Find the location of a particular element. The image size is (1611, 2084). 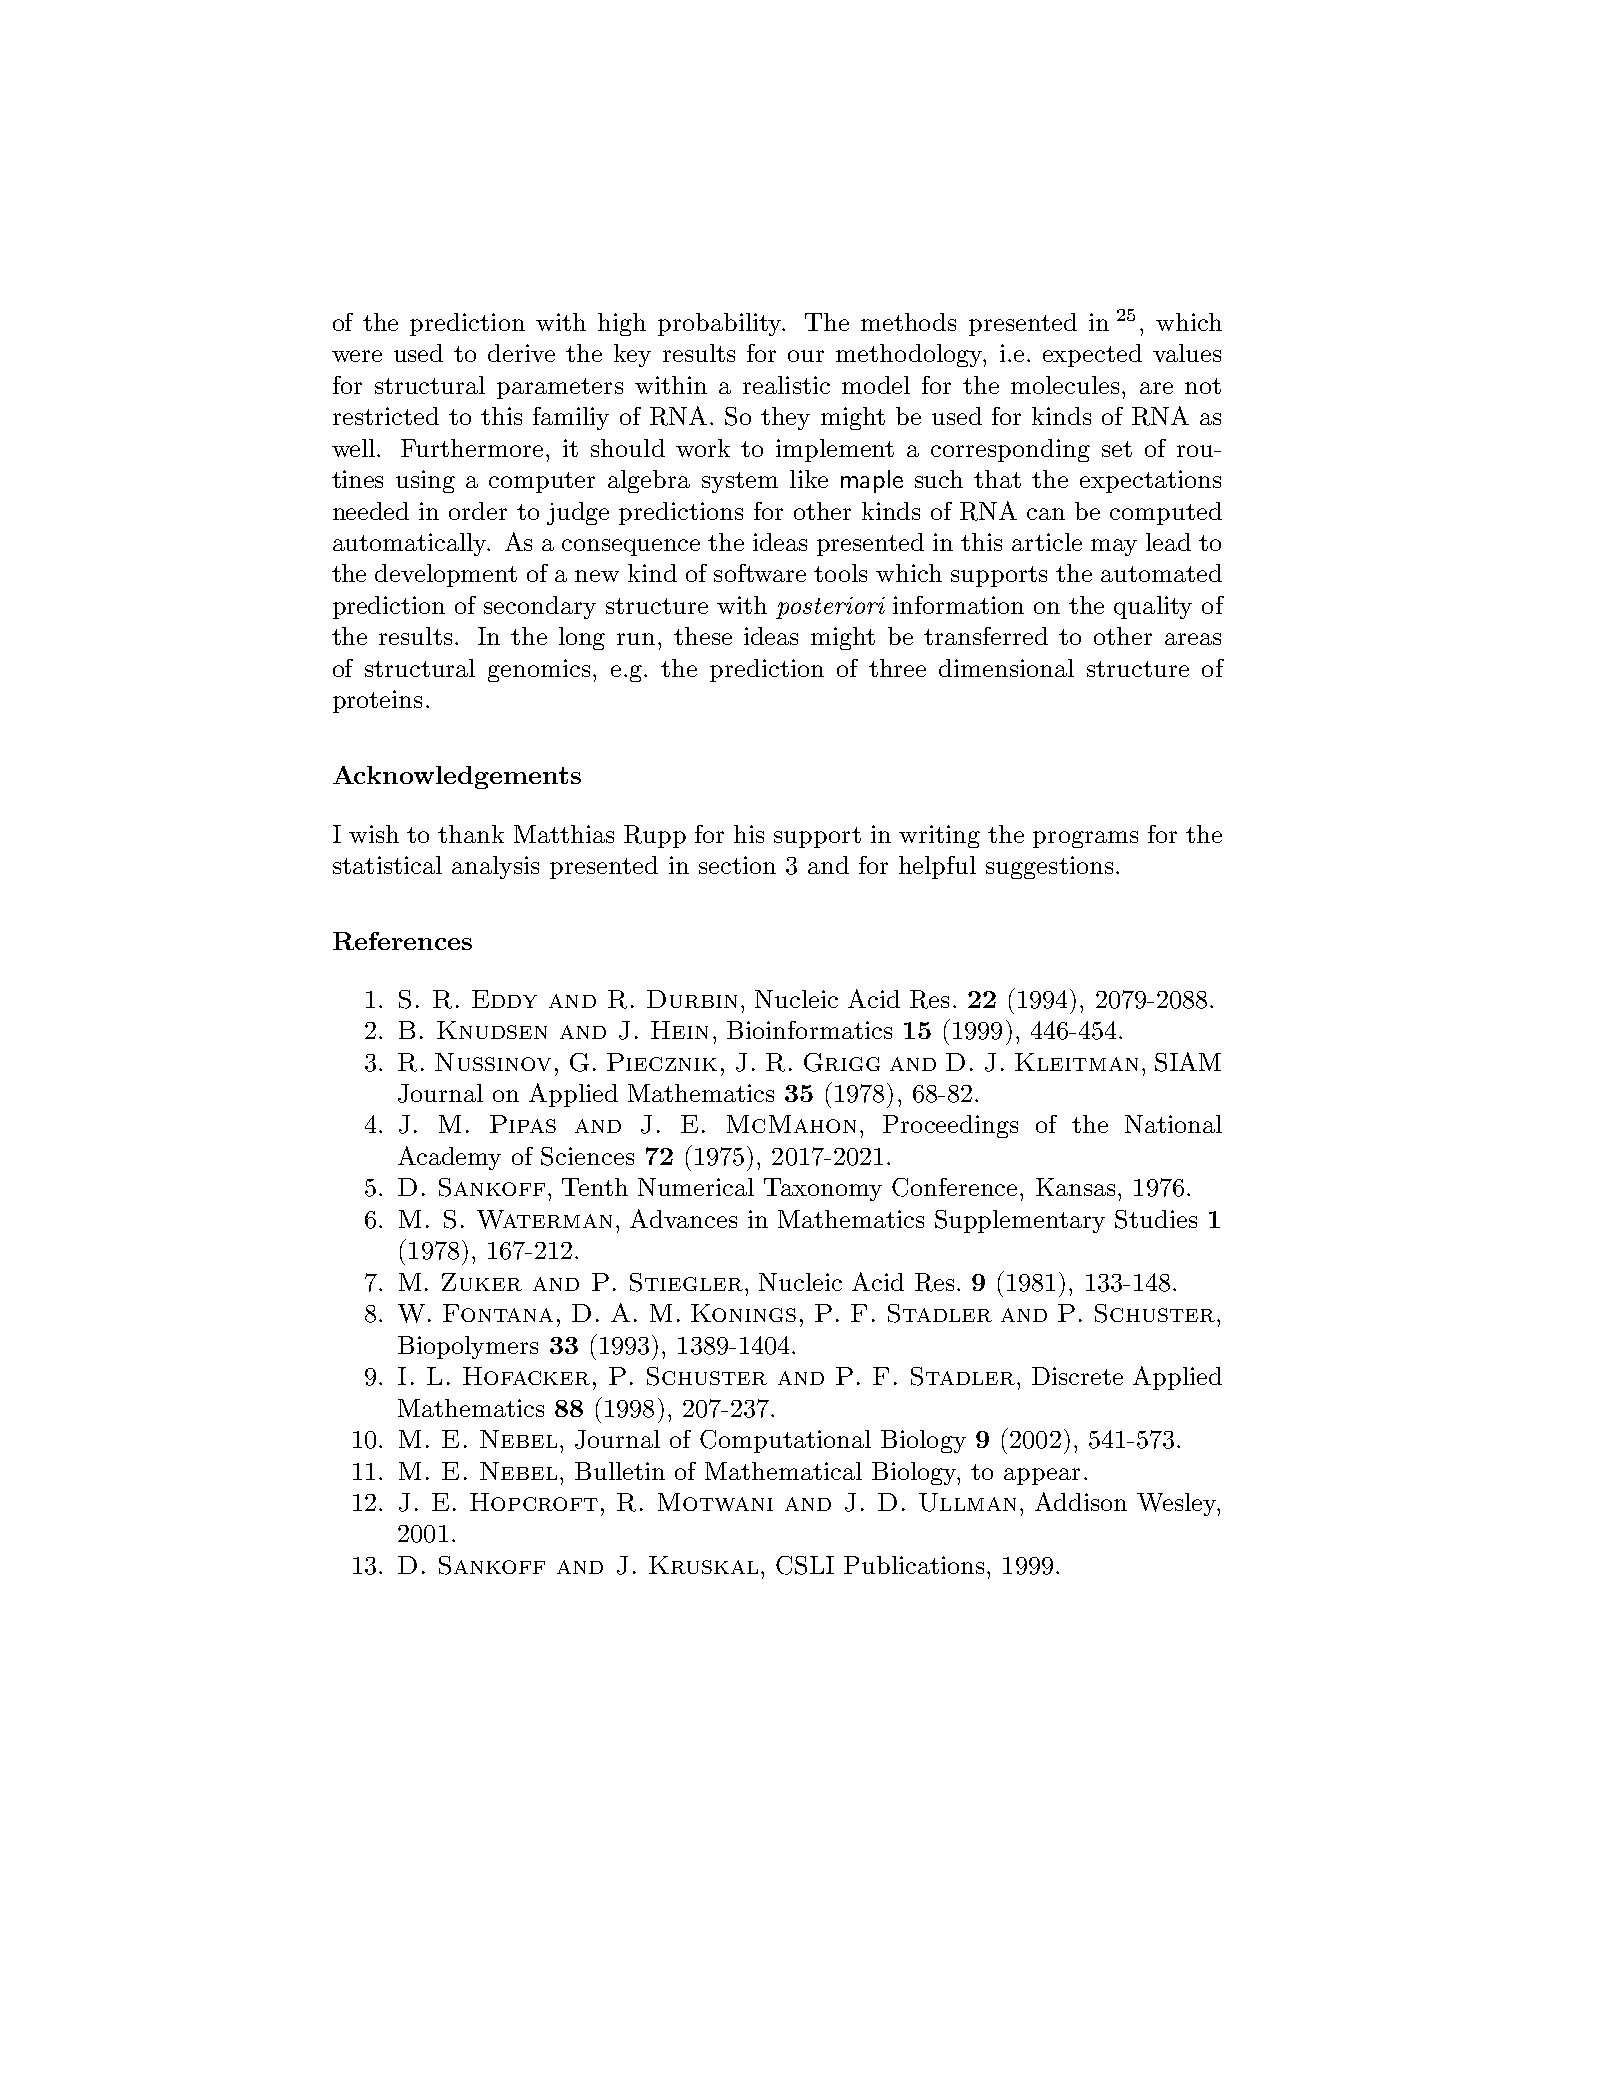

programs is located at coordinates (1085, 839).
